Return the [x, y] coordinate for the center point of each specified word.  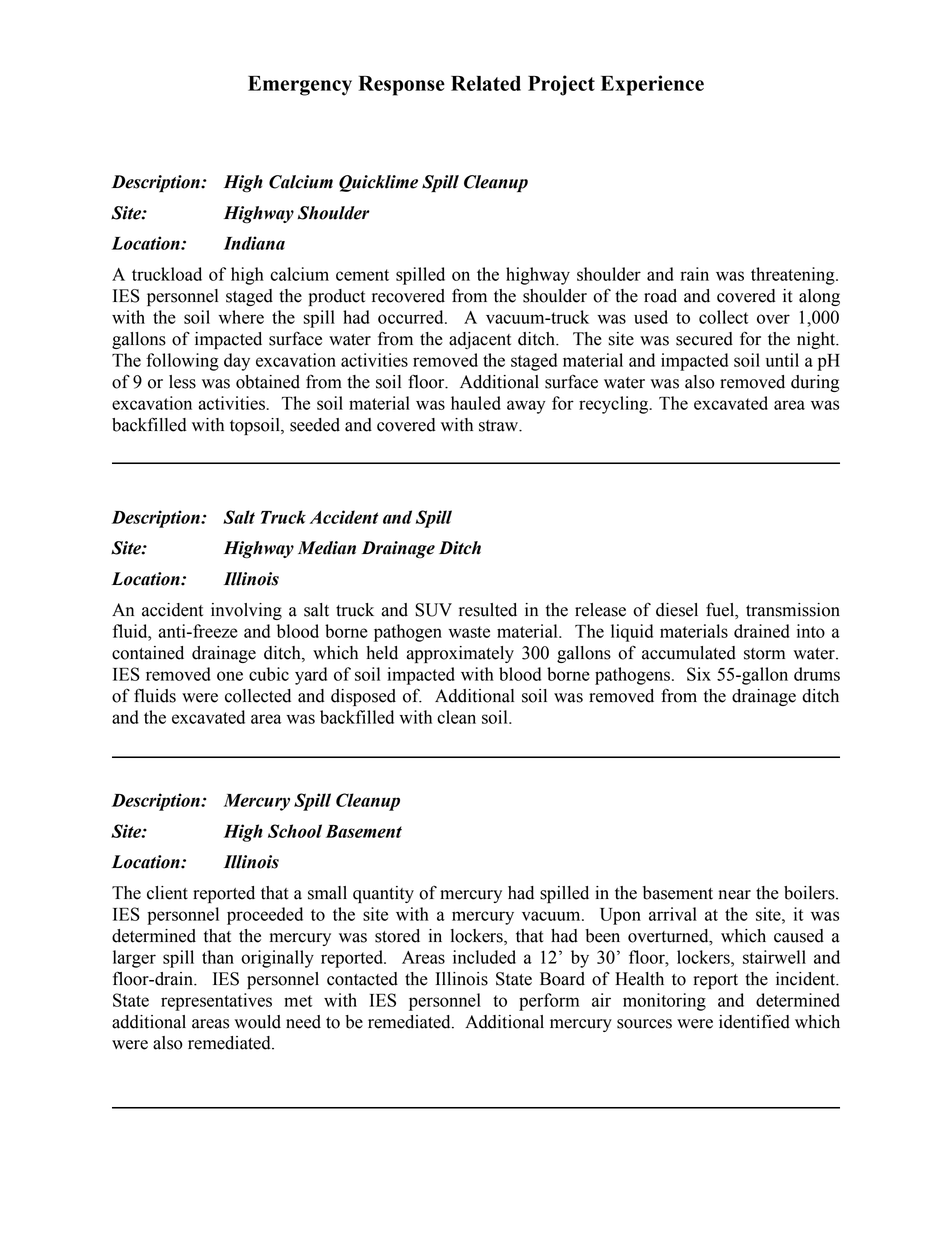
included [484, 957]
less [182, 382]
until [782, 360]
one [230, 676]
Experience [652, 85]
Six [699, 674]
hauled [476, 403]
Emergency [300, 86]
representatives [216, 1002]
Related [486, 83]
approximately [460, 654]
